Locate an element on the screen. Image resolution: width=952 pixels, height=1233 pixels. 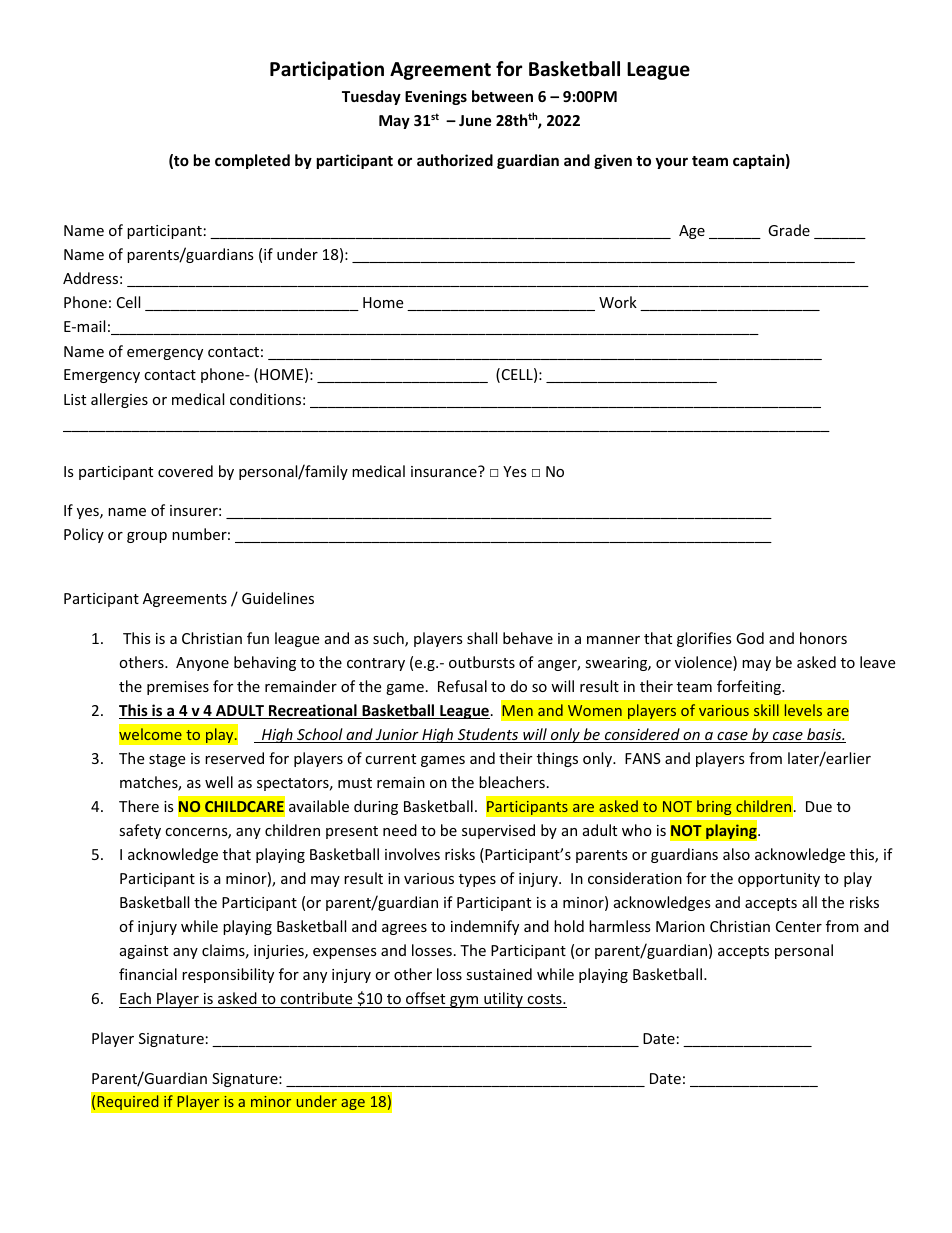
God is located at coordinates (750, 638).
